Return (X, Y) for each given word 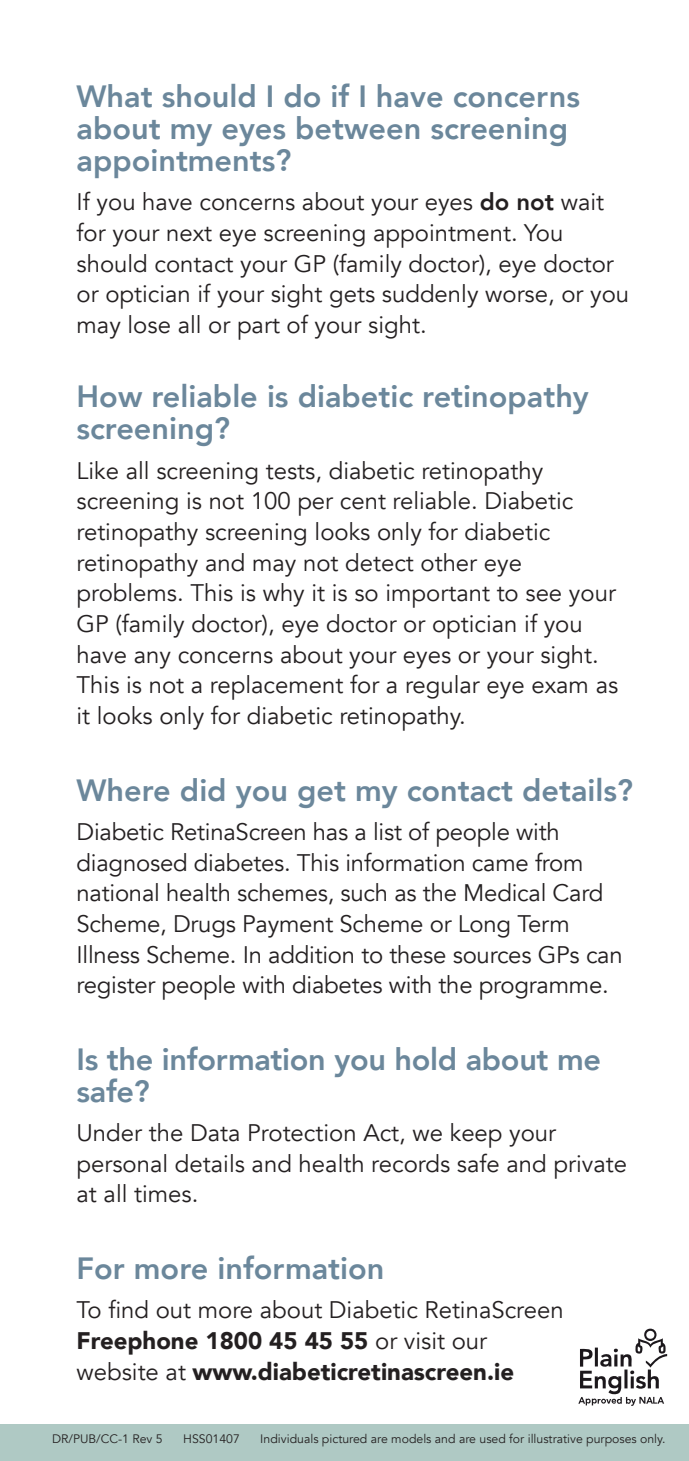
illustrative (555, 1438)
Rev (142, 1438)
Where (122, 790)
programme (541, 990)
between (358, 128)
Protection (302, 1133)
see (543, 595)
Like (98, 470)
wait (582, 202)
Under (110, 1132)
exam (559, 687)
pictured (344, 1440)
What (114, 96)
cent (363, 502)
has (331, 831)
